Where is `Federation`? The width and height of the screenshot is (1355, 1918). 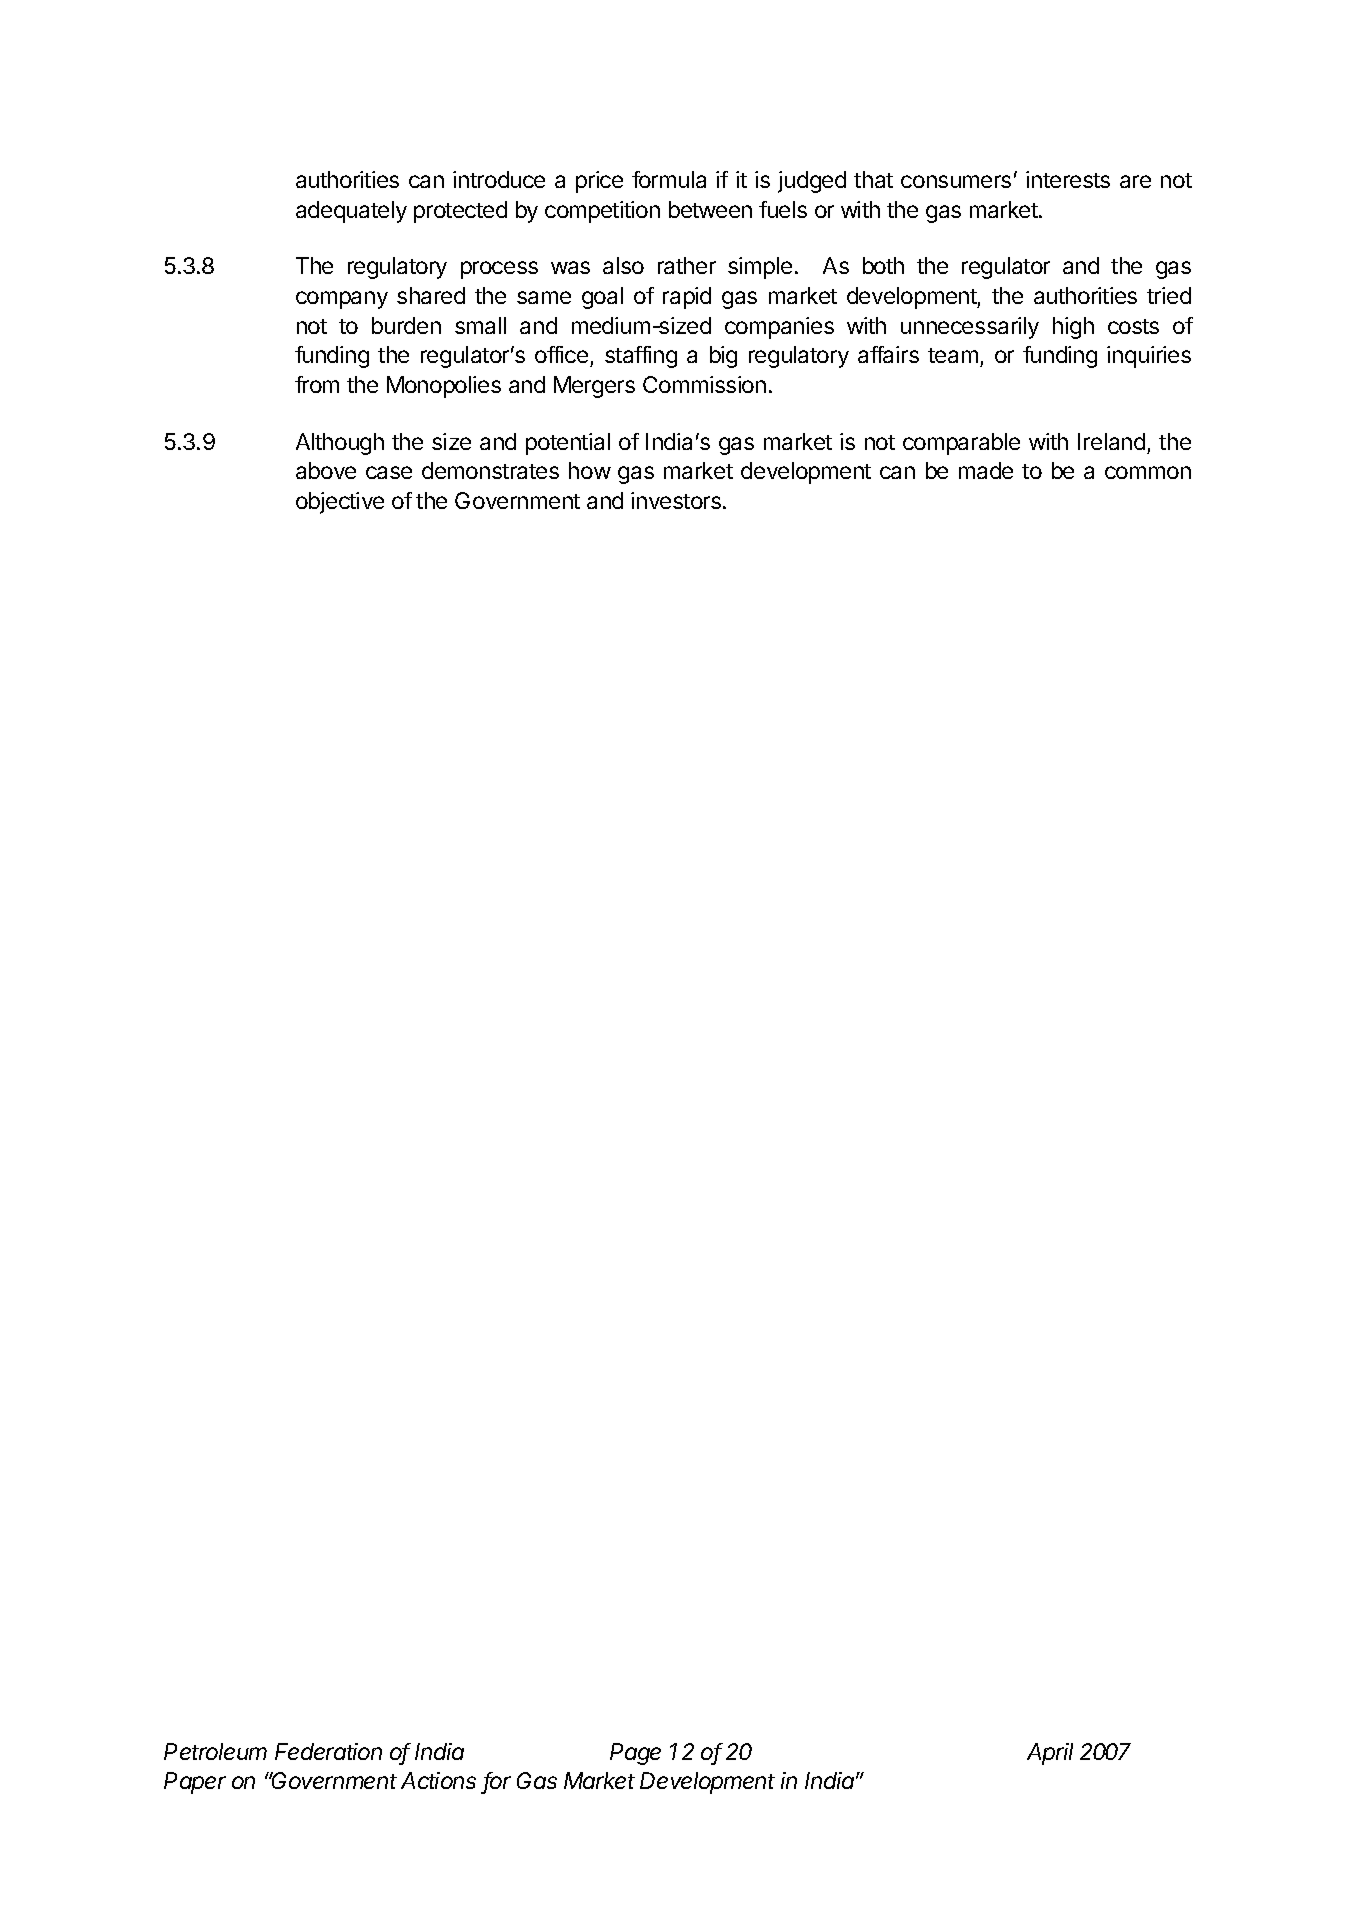 Federation is located at coordinates (328, 1751).
